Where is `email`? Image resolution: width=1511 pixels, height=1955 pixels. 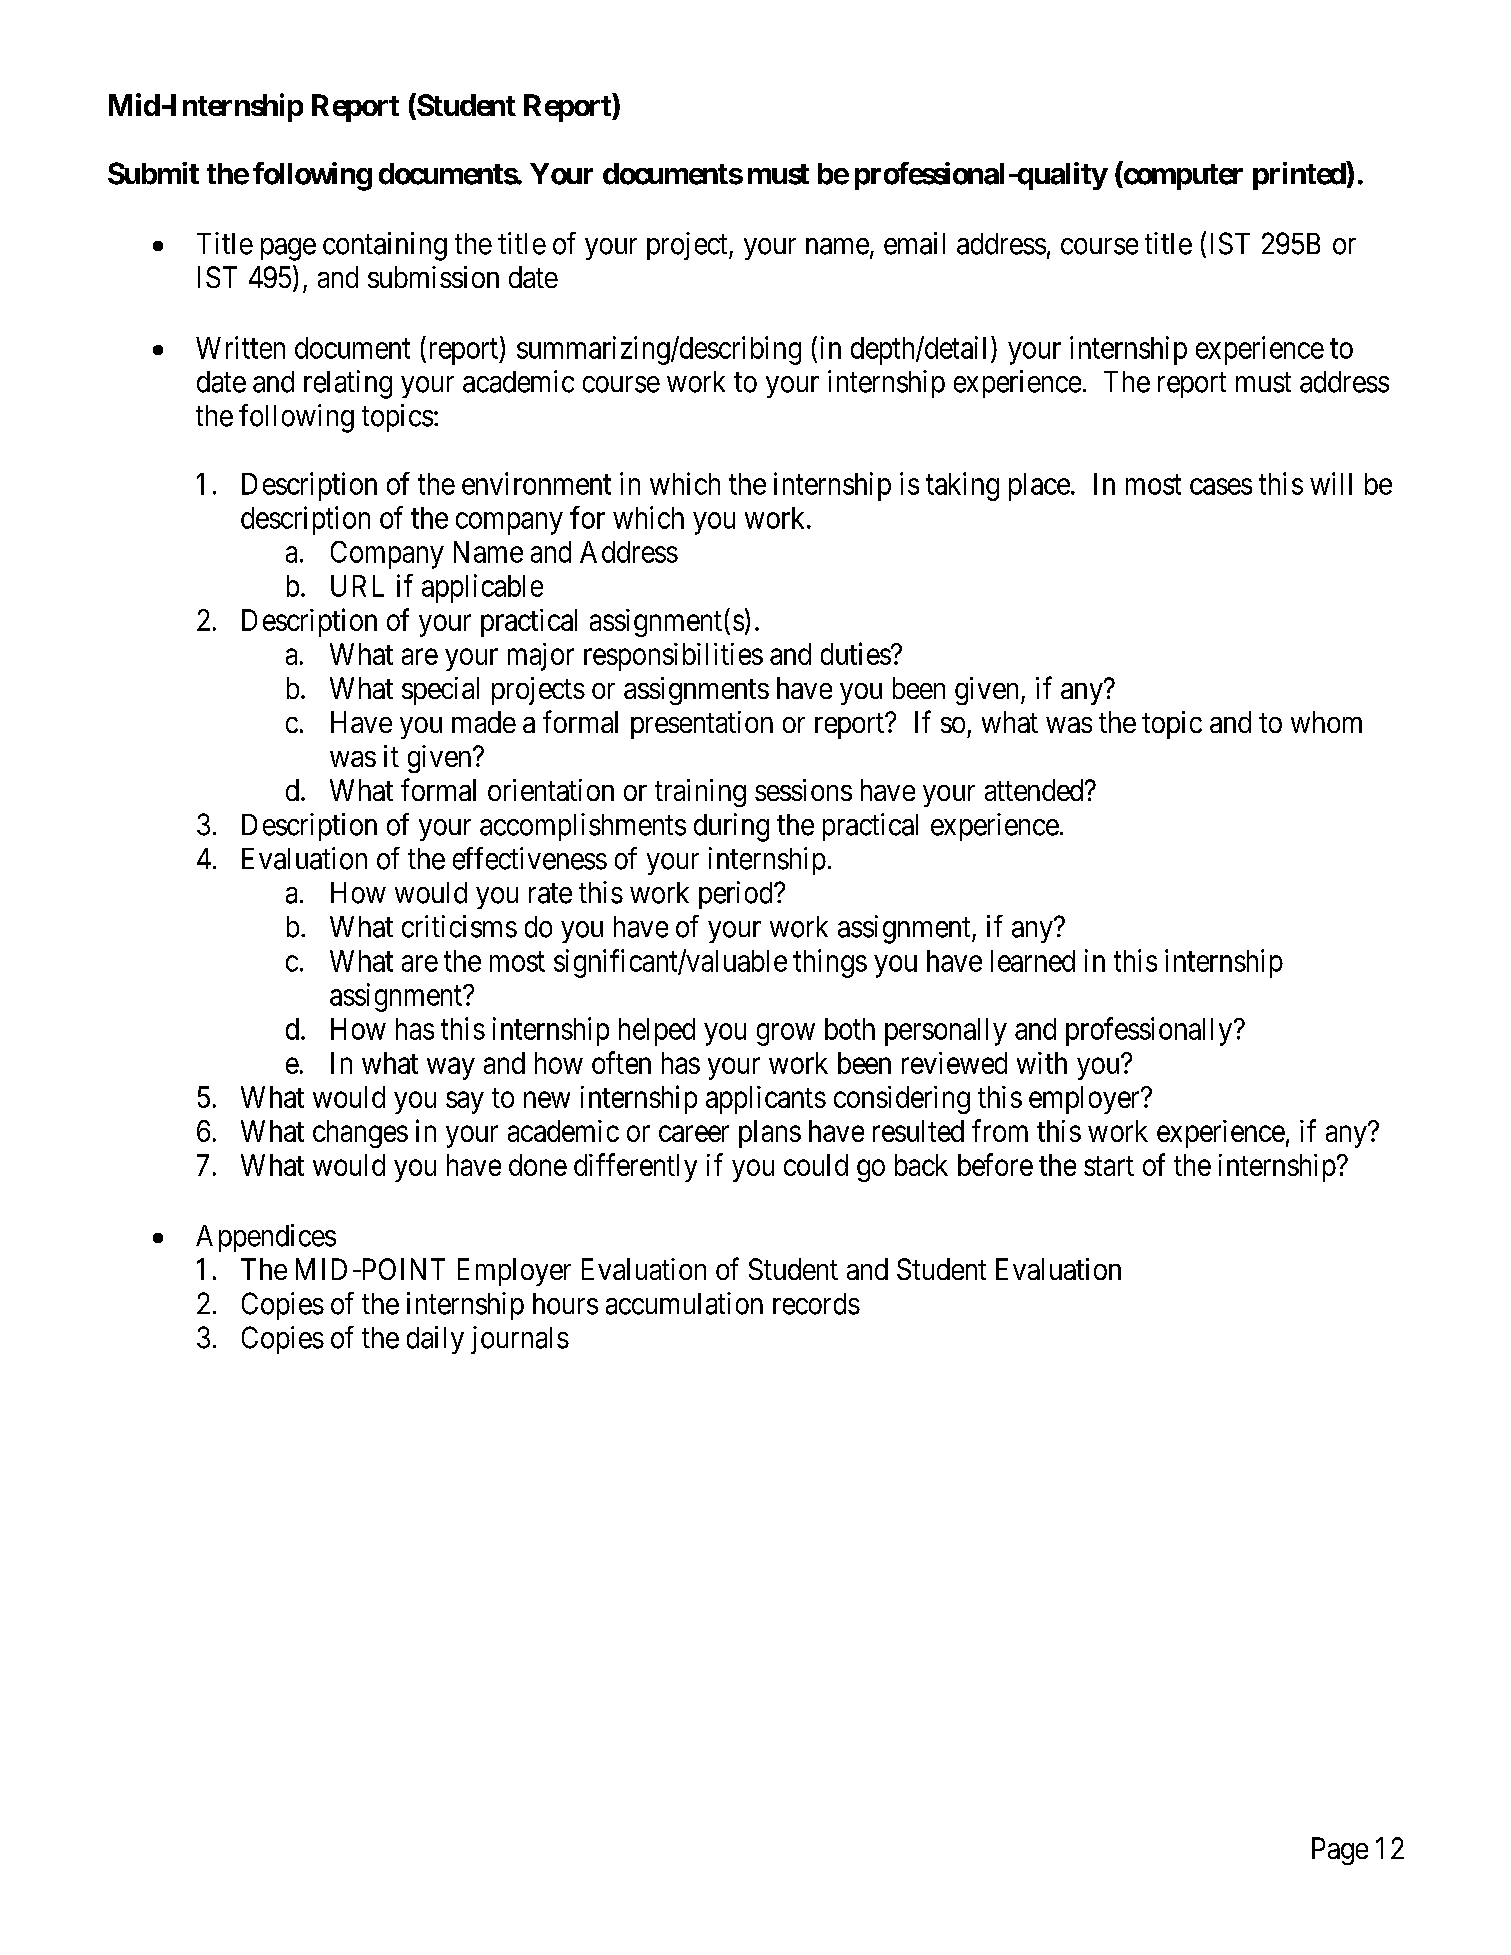 email is located at coordinates (914, 243).
